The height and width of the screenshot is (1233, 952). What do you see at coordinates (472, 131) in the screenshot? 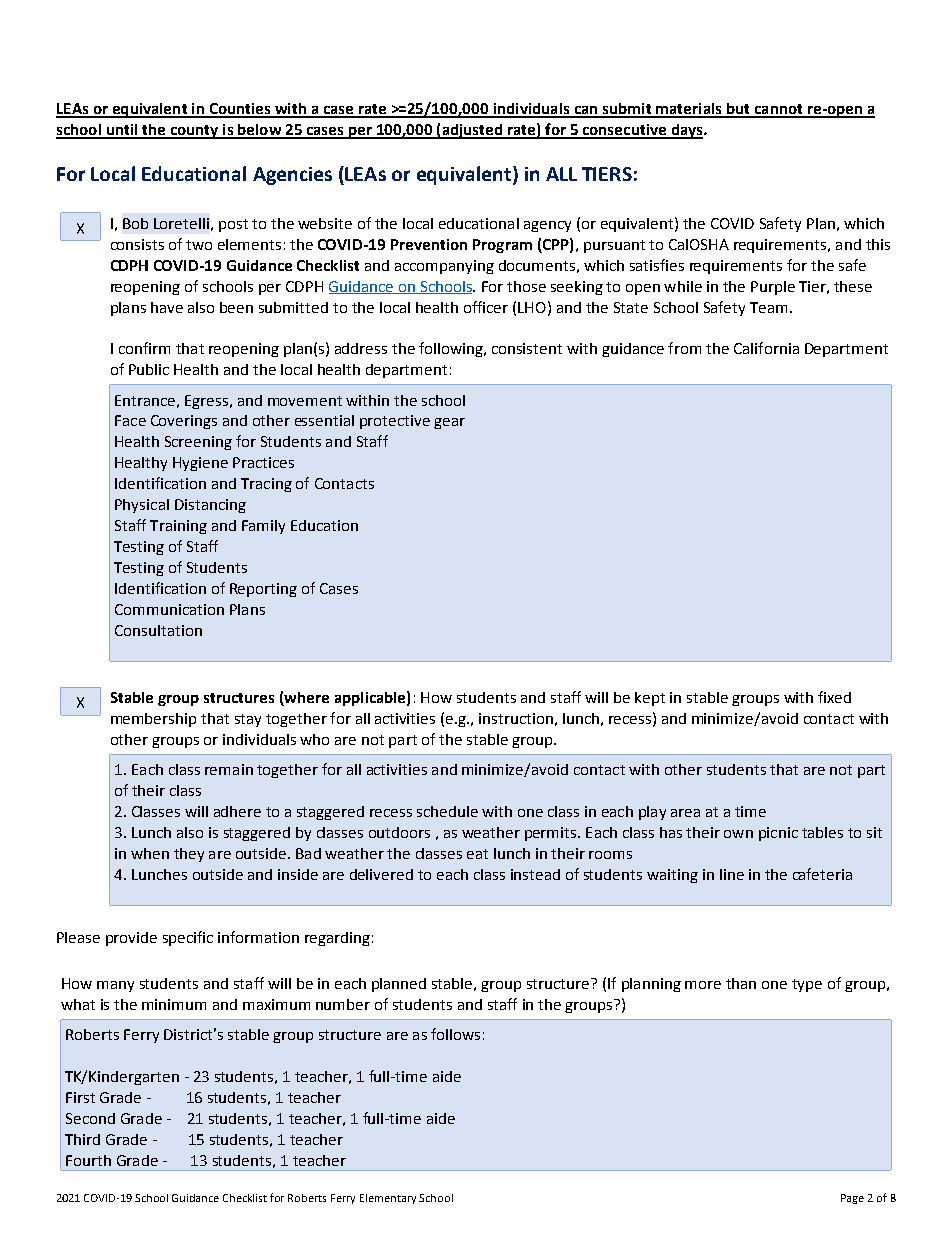
I see `adjusted` at bounding box center [472, 131].
